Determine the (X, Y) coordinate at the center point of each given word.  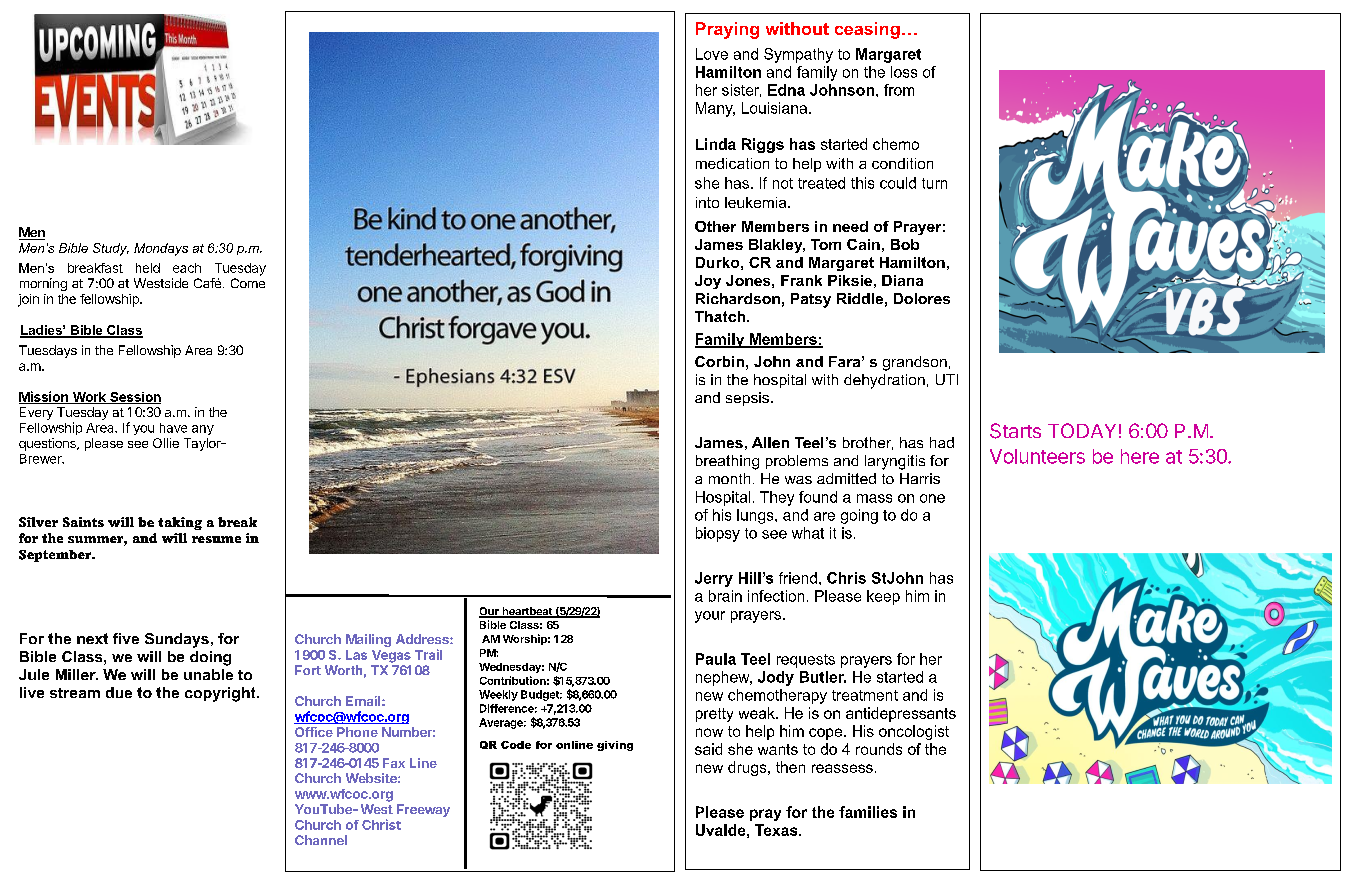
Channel (321, 840)
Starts (1015, 431)
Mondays (161, 249)
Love (712, 54)
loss (904, 72)
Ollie (166, 443)
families (868, 812)
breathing (727, 462)
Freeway (423, 810)
